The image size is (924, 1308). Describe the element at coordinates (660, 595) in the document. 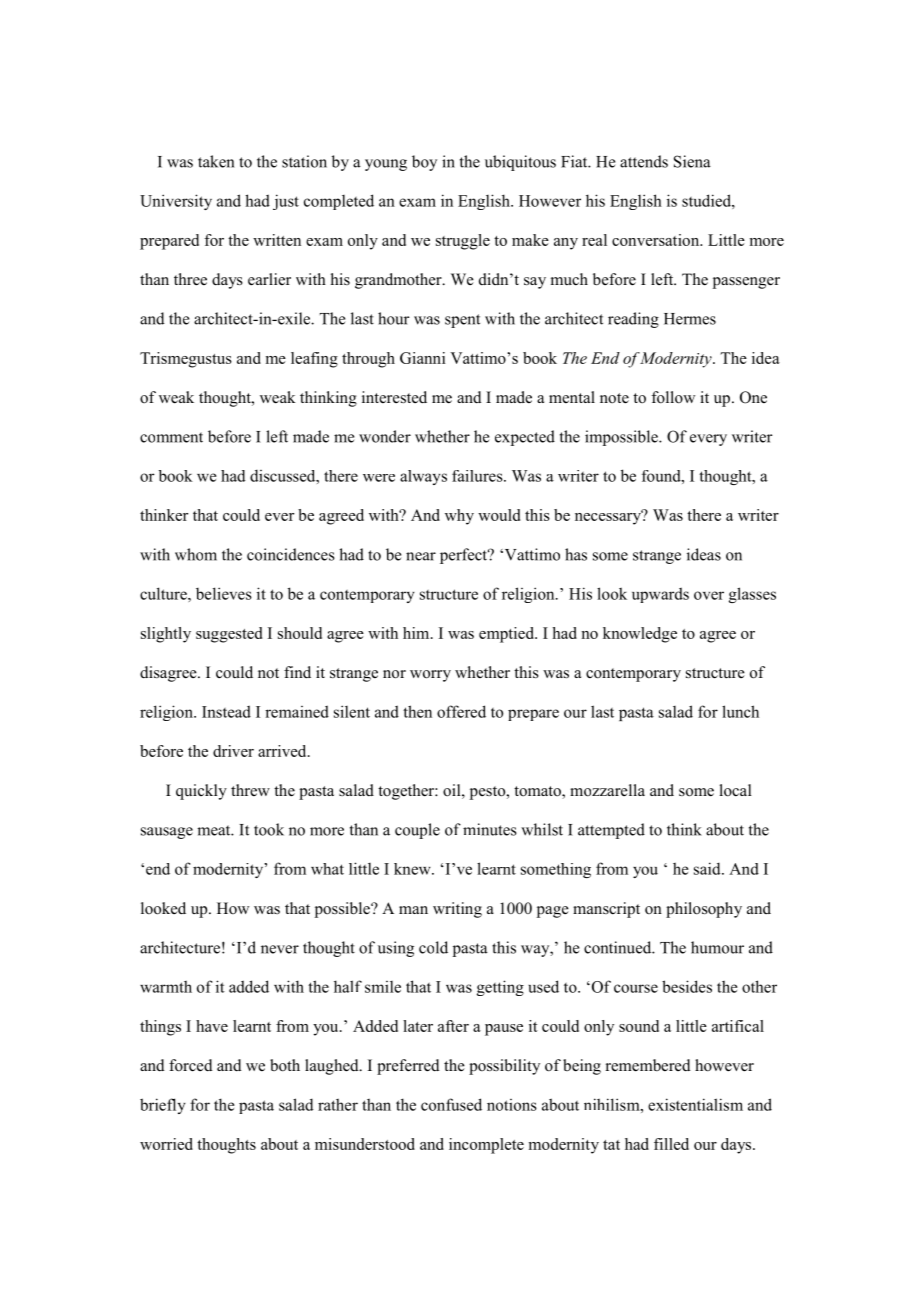

I see `upwards` at that location.
